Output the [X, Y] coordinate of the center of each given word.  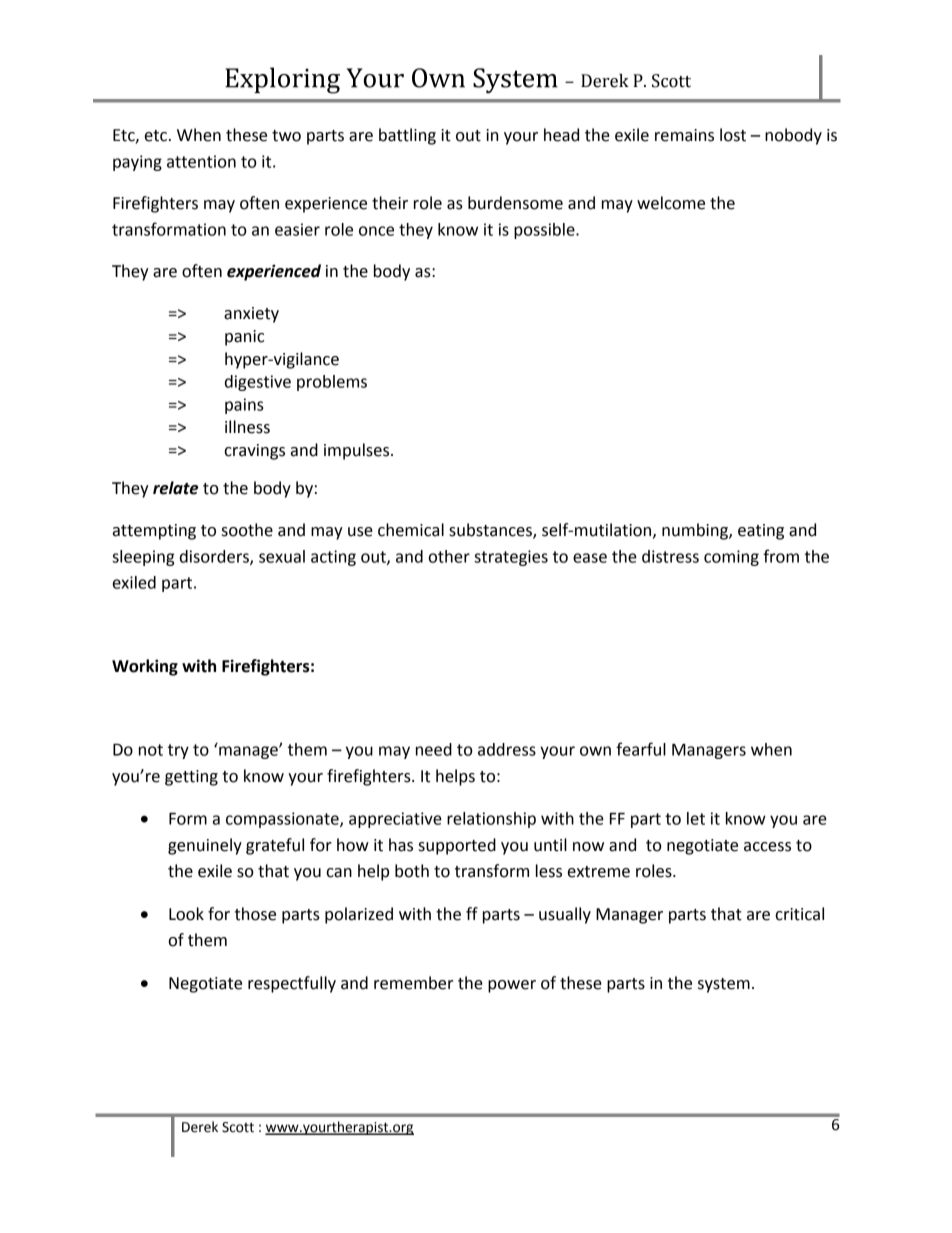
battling [407, 136]
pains [244, 406]
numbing [696, 531]
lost [733, 135]
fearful [641, 749]
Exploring [282, 80]
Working [145, 667]
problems [332, 383]
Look [186, 914]
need [434, 749]
